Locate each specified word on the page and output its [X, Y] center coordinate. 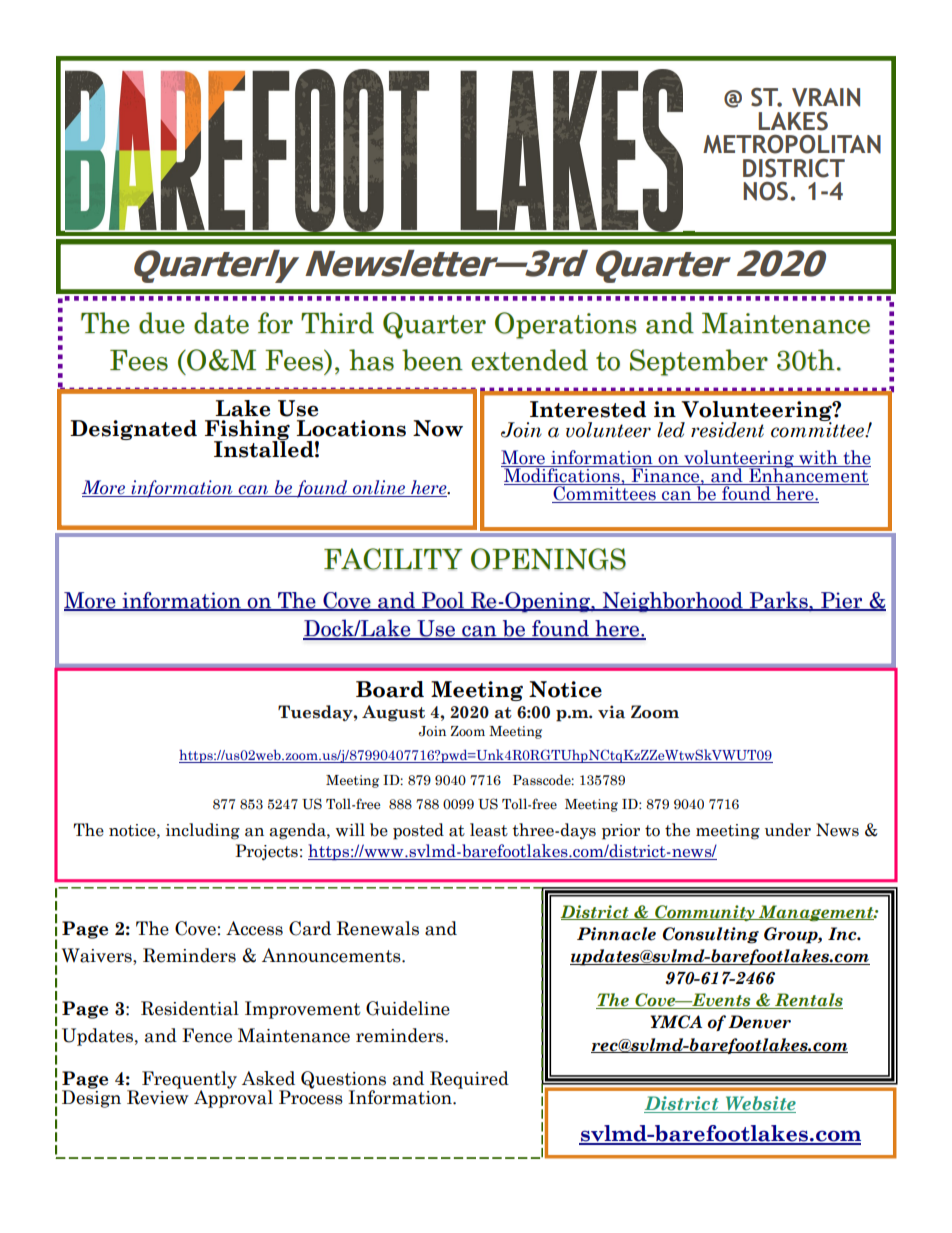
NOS [765, 191]
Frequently [189, 1081]
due [162, 323]
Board [390, 689]
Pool [443, 601]
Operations [566, 325]
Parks [778, 600]
